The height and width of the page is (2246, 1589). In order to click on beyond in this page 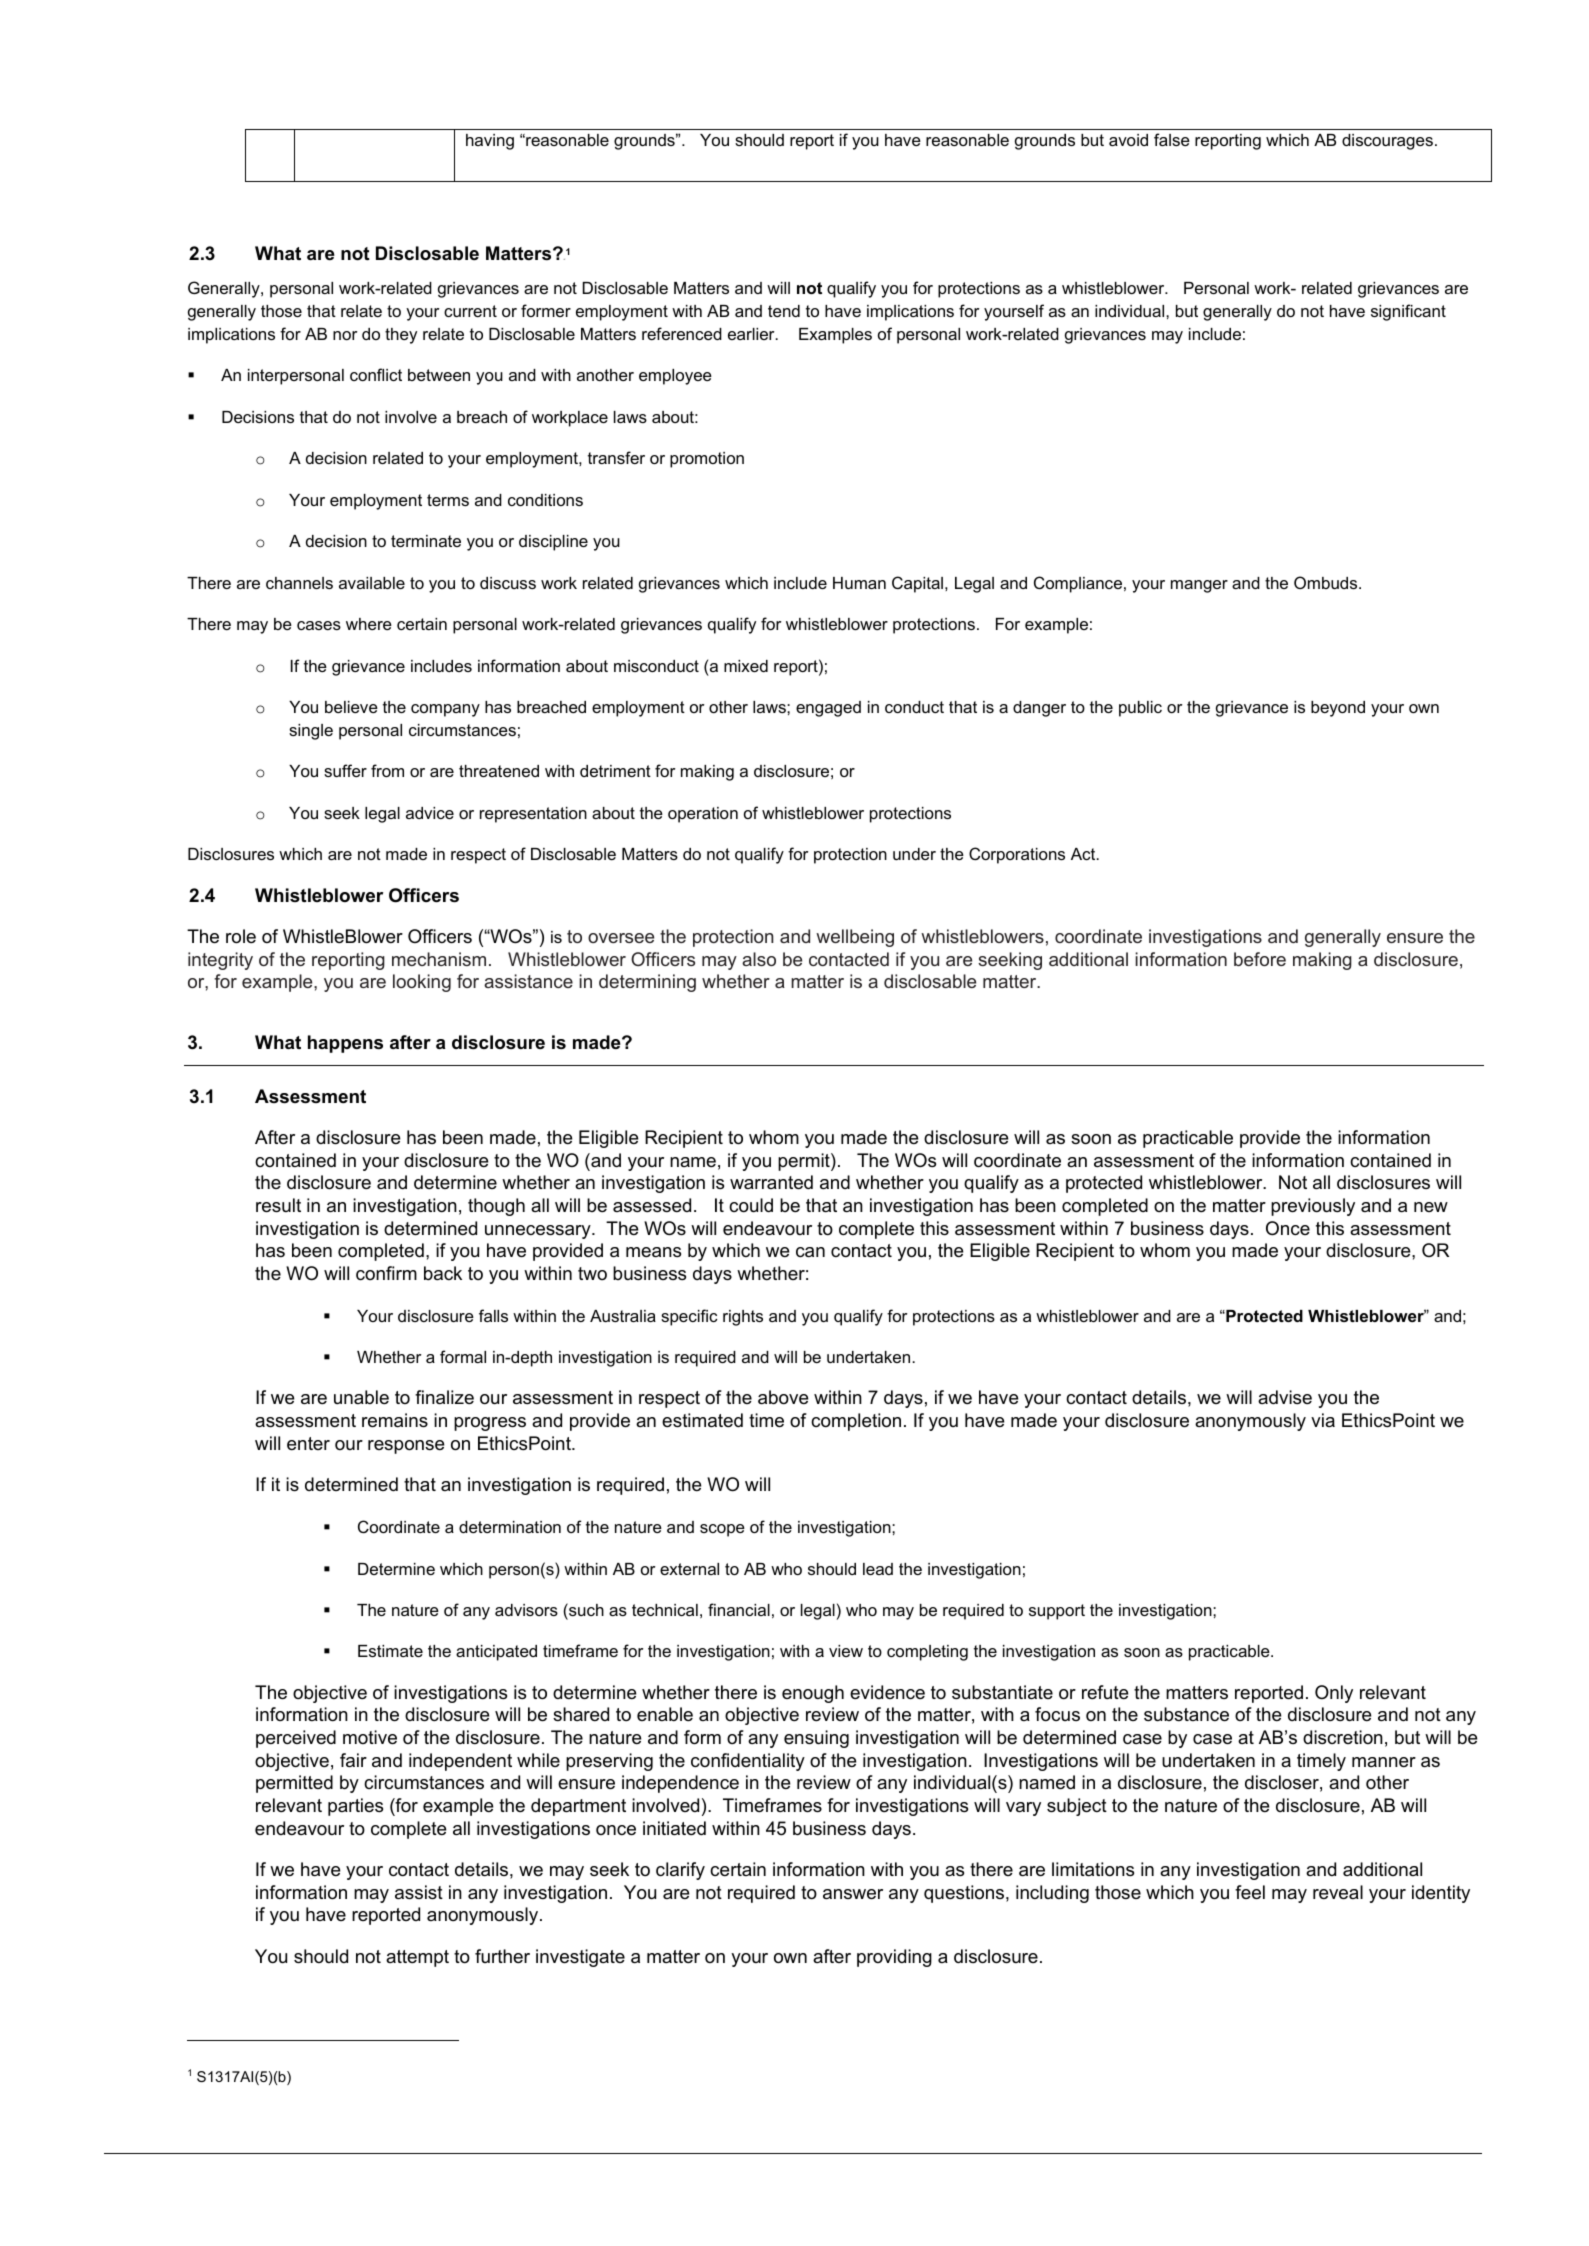, I will do `click(1338, 709)`.
